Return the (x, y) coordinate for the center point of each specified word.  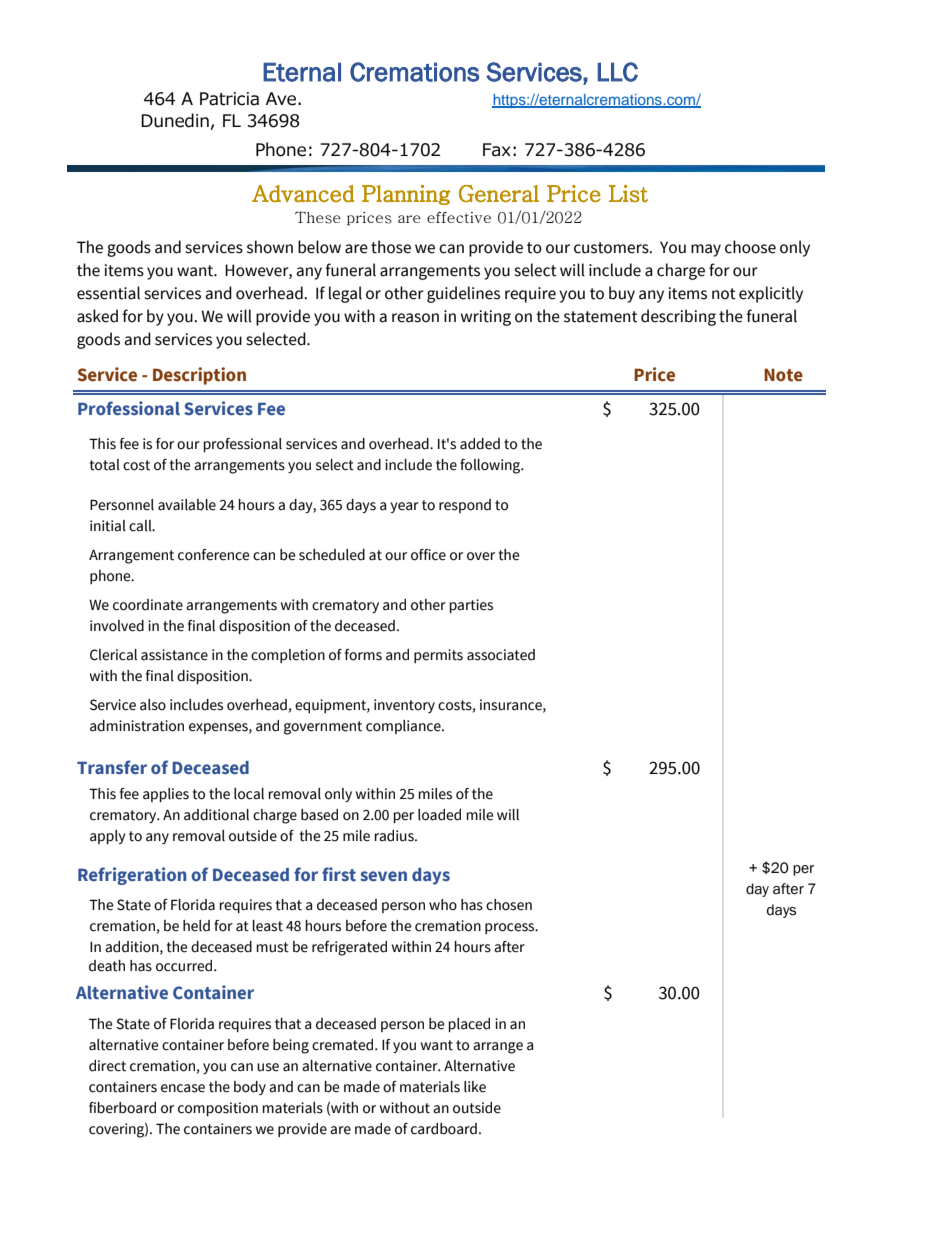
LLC (618, 72)
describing (678, 317)
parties (471, 606)
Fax (497, 150)
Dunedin (175, 120)
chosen (509, 905)
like (475, 1087)
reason (415, 318)
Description (199, 376)
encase (183, 1088)
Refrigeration (132, 876)
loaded (439, 815)
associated (501, 655)
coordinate (148, 605)
